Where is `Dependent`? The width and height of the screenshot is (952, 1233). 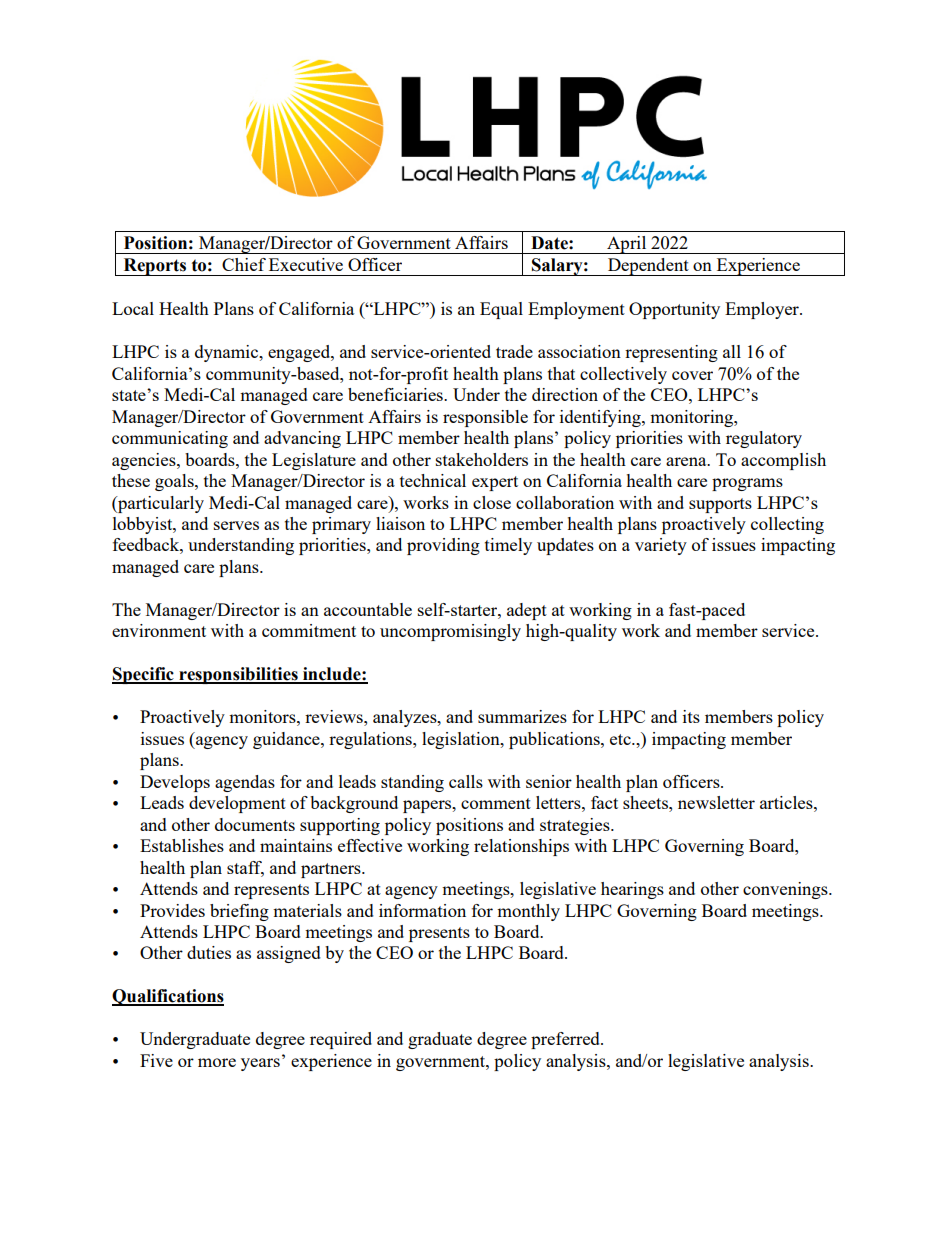 Dependent is located at coordinates (648, 267).
